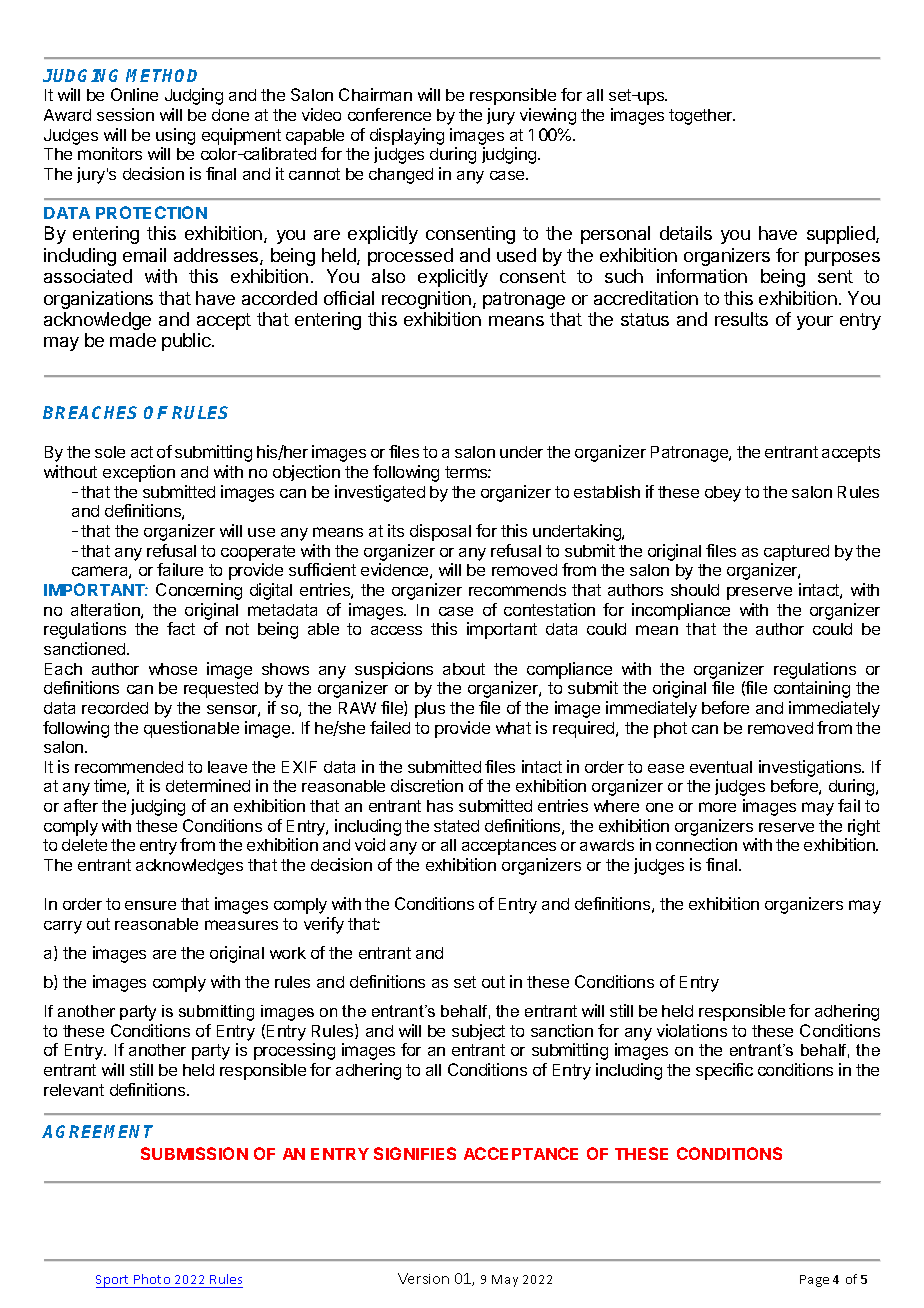 Image resolution: width=924 pixels, height=1308 pixels. What do you see at coordinates (423, 1278) in the page?
I see `Version` at bounding box center [423, 1278].
